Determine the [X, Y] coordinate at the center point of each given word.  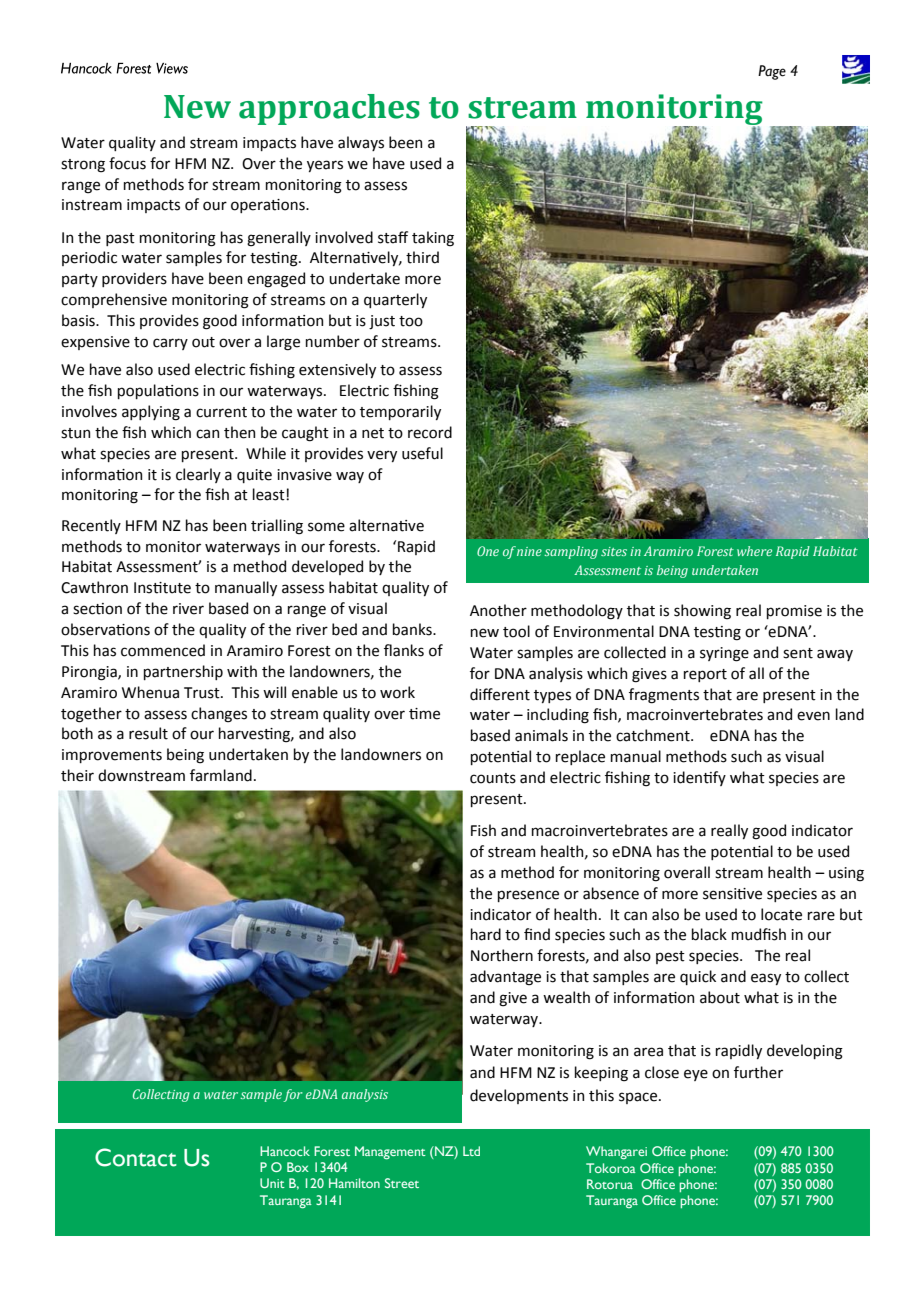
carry [170, 344]
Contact [136, 1157]
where [754, 551]
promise [794, 612]
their [77, 775]
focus [127, 163]
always [361, 143]
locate [781, 914]
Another [498, 610]
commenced [163, 650]
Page [772, 72]
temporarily [400, 412]
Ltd [471, 1151]
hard [486, 934]
